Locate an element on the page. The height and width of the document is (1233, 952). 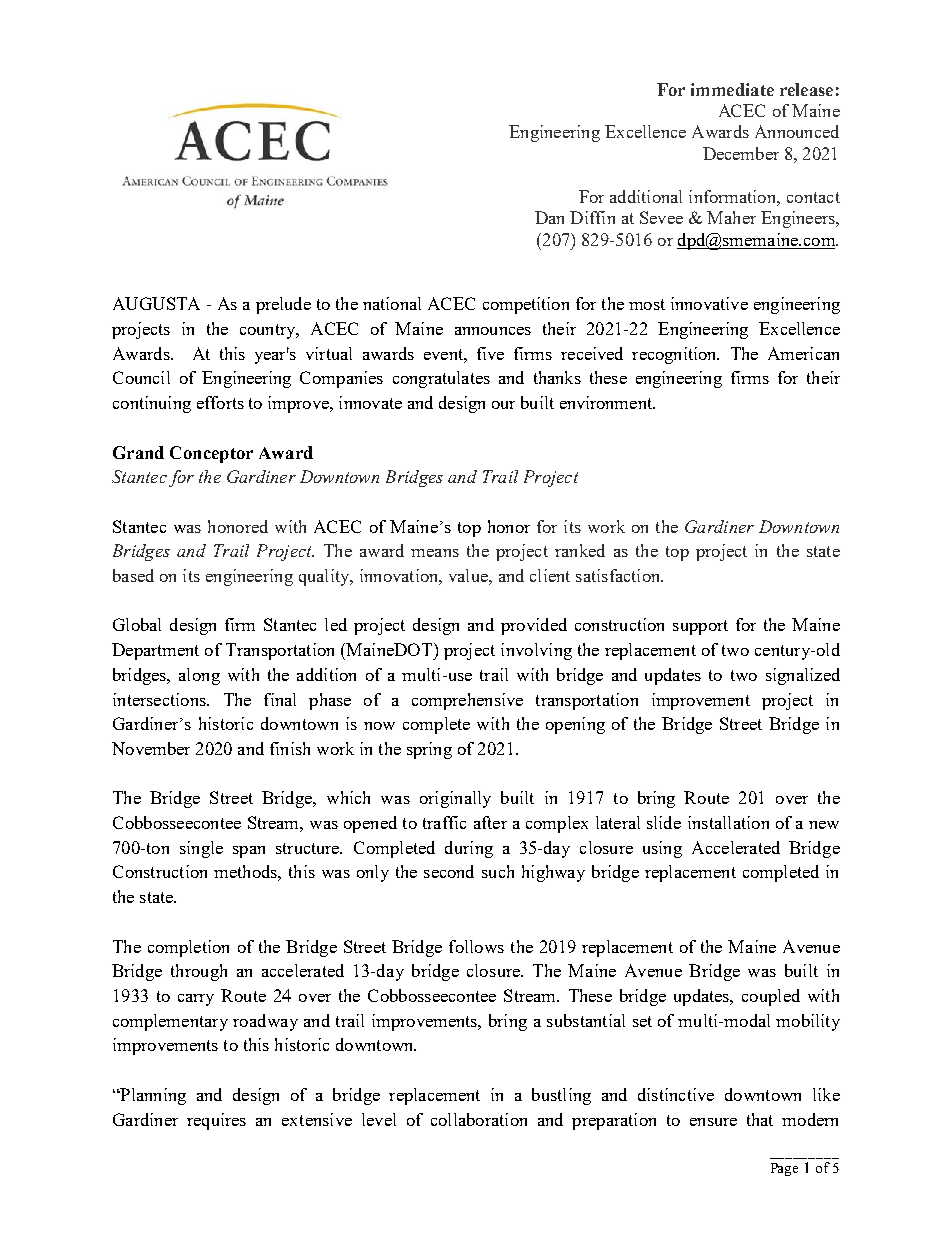
AUGUSTA is located at coordinates (156, 303).
